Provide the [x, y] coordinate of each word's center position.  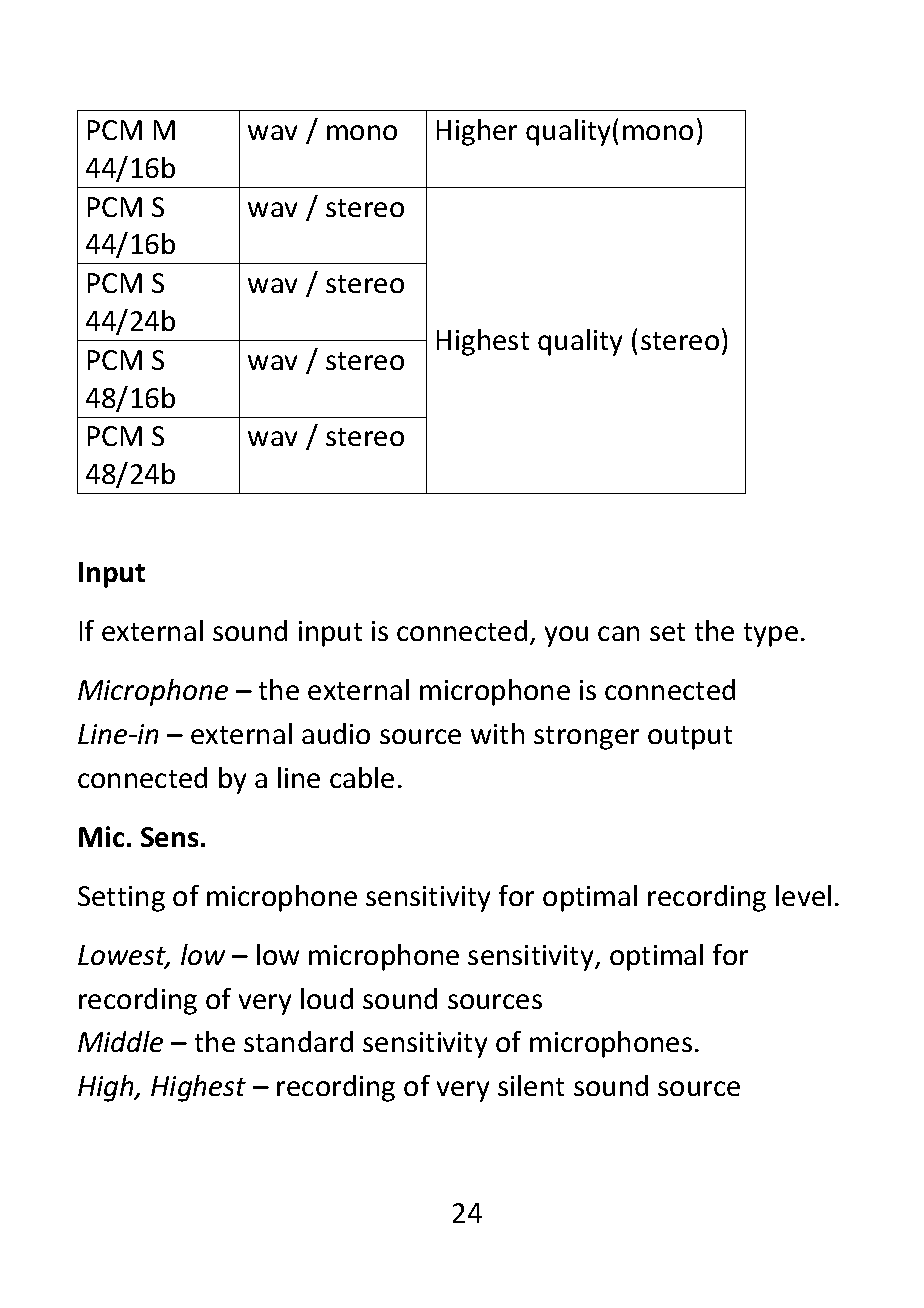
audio [336, 733]
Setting [121, 899]
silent [531, 1085]
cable [362, 777]
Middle [120, 1041]
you [566, 636]
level [803, 895]
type [771, 635]
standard [298, 1041]
